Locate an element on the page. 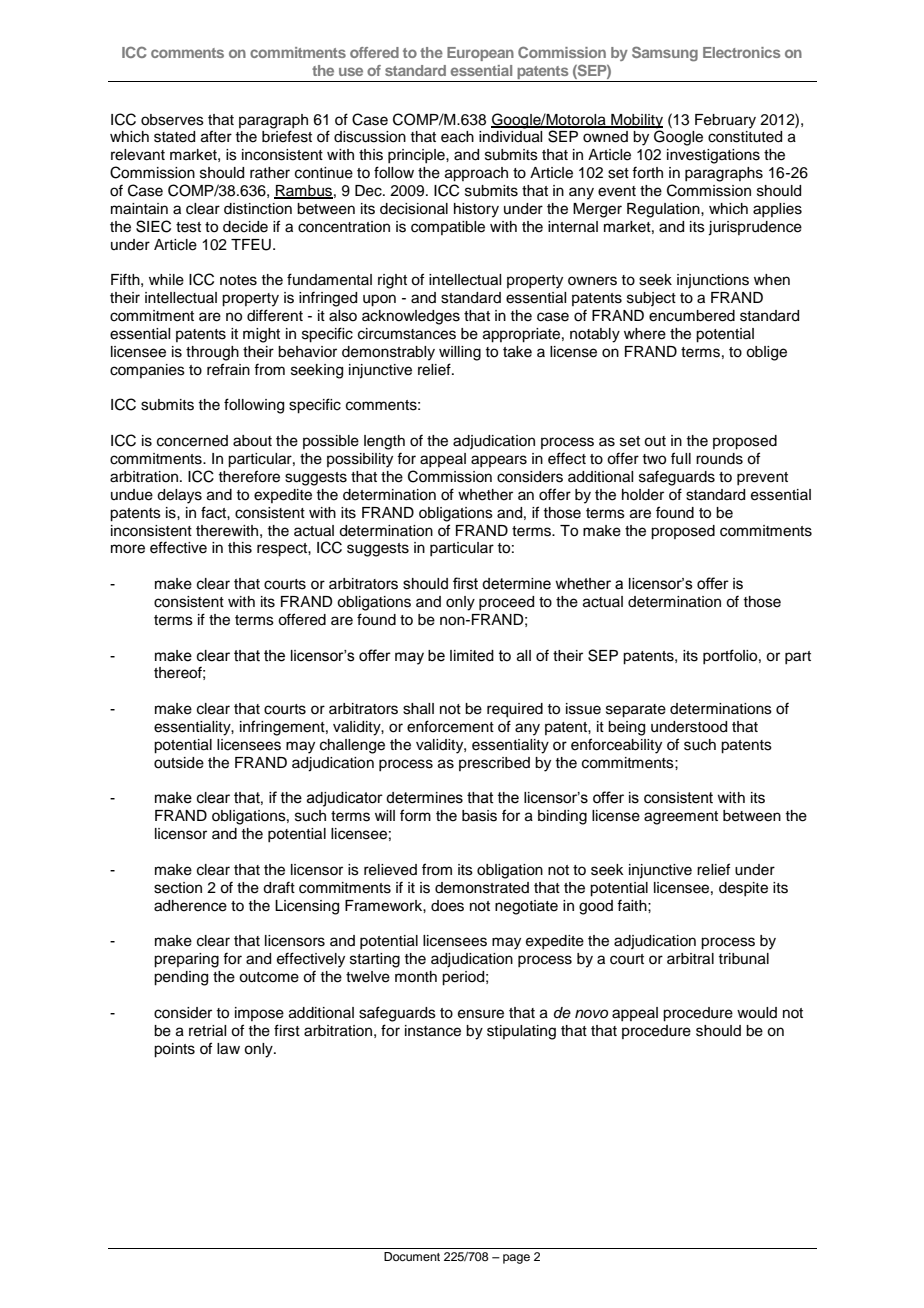 This image has width=924, height=1308. February is located at coordinates (725, 121).
